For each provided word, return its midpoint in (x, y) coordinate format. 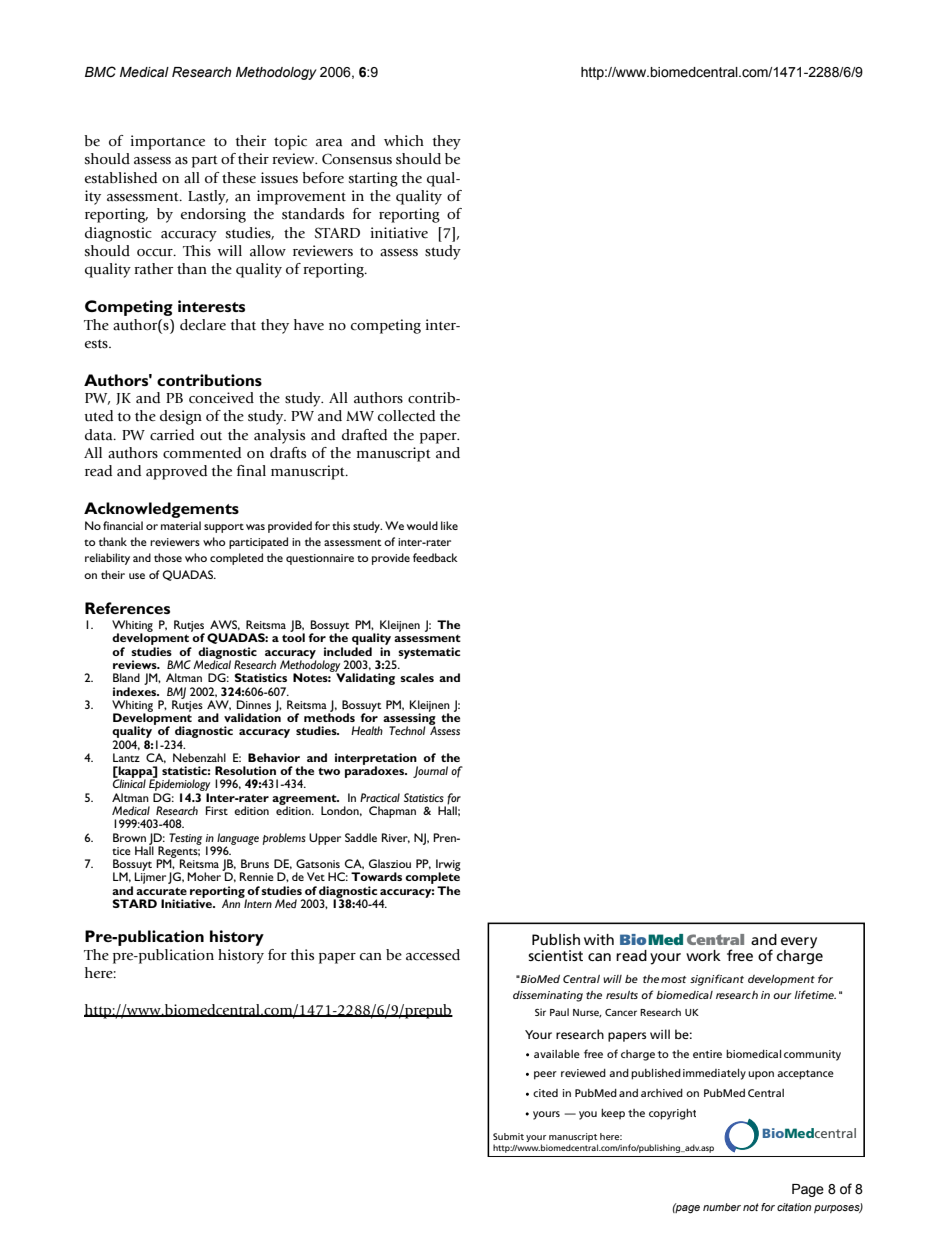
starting (373, 179)
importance (168, 142)
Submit (508, 1136)
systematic (429, 653)
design (181, 417)
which (404, 140)
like (449, 525)
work (703, 955)
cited (545, 1093)
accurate (161, 891)
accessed (433, 955)
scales (417, 677)
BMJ (176, 694)
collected (406, 416)
